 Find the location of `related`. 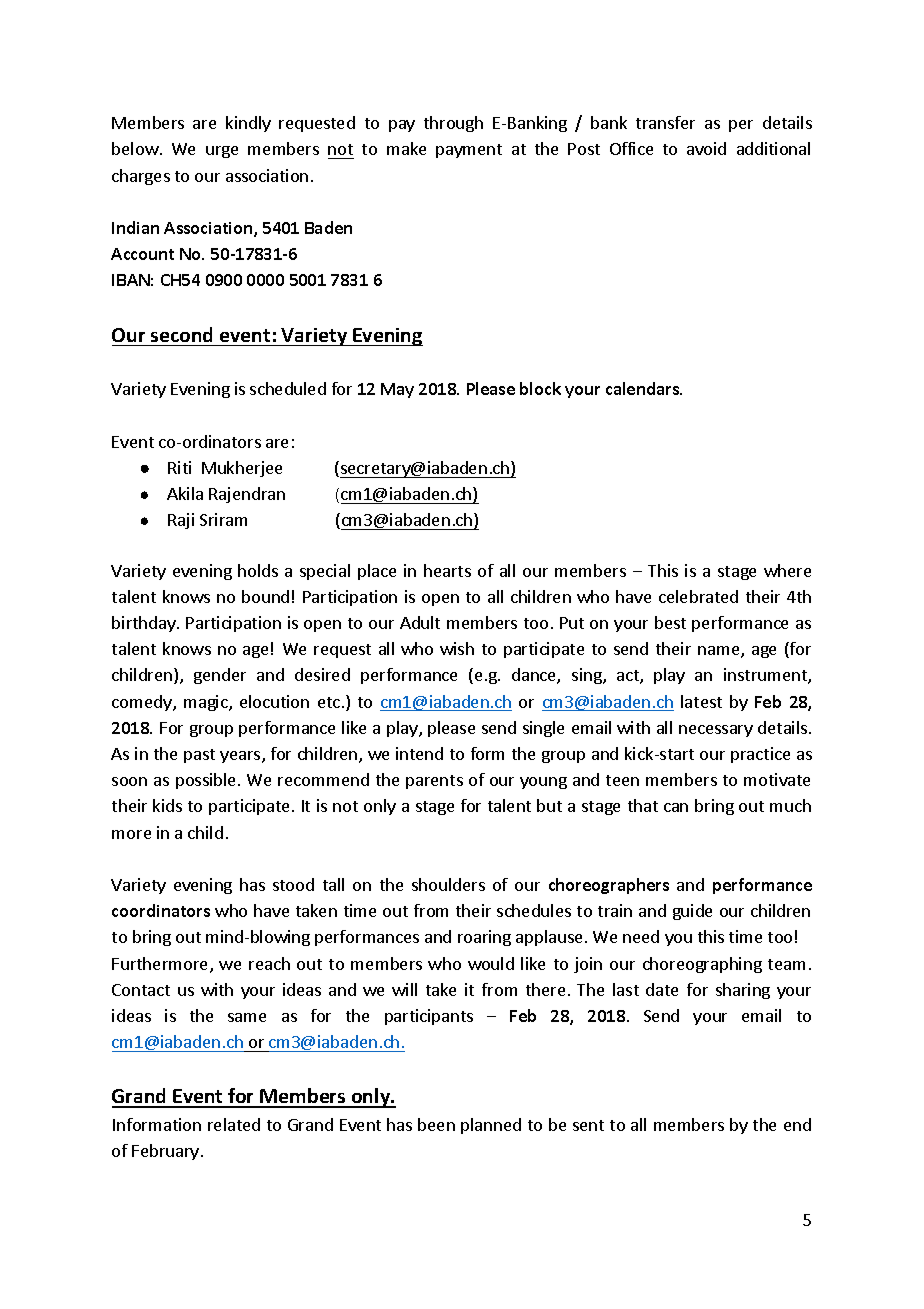

related is located at coordinates (234, 1124).
